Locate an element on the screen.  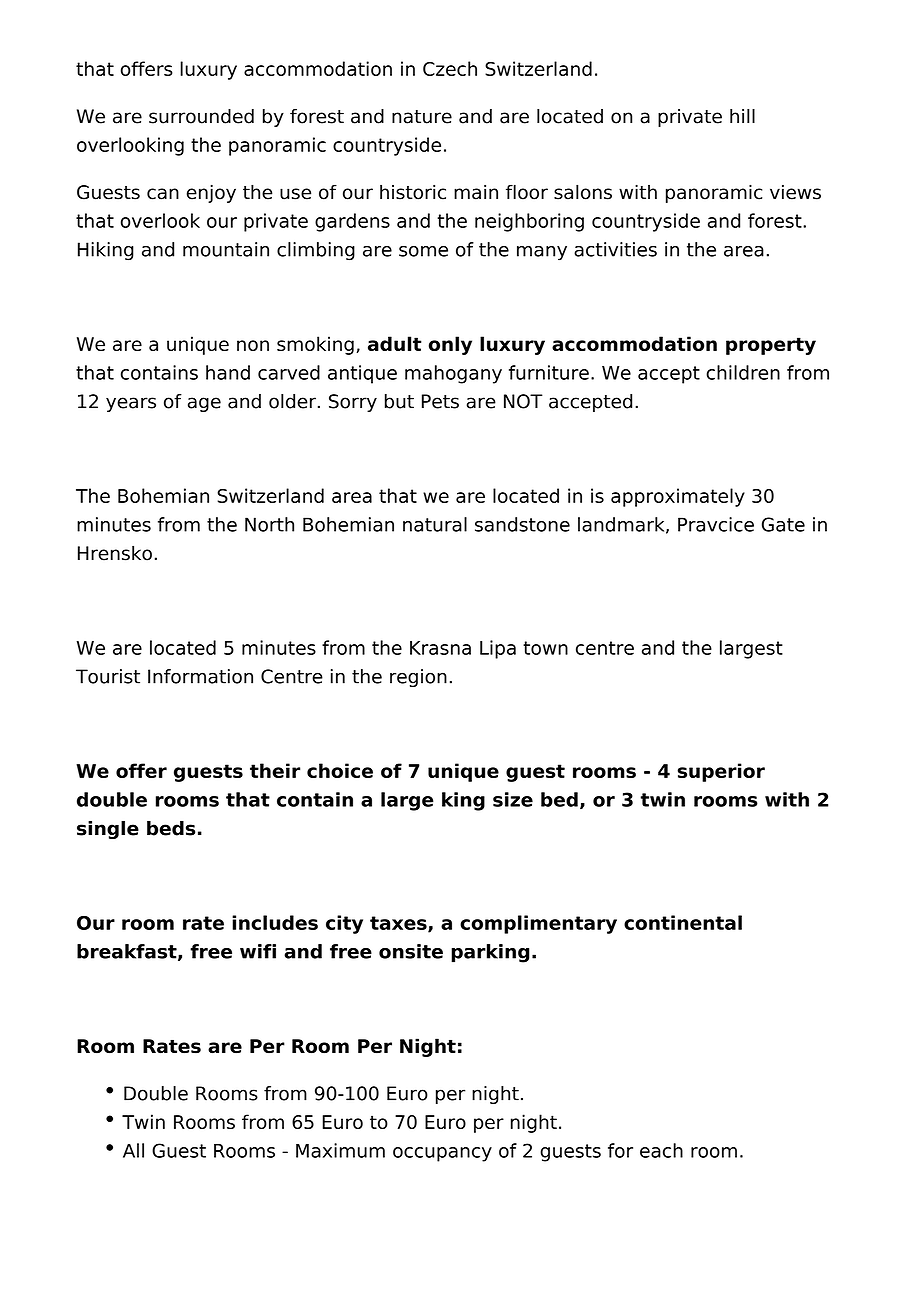
only is located at coordinates (450, 345).
